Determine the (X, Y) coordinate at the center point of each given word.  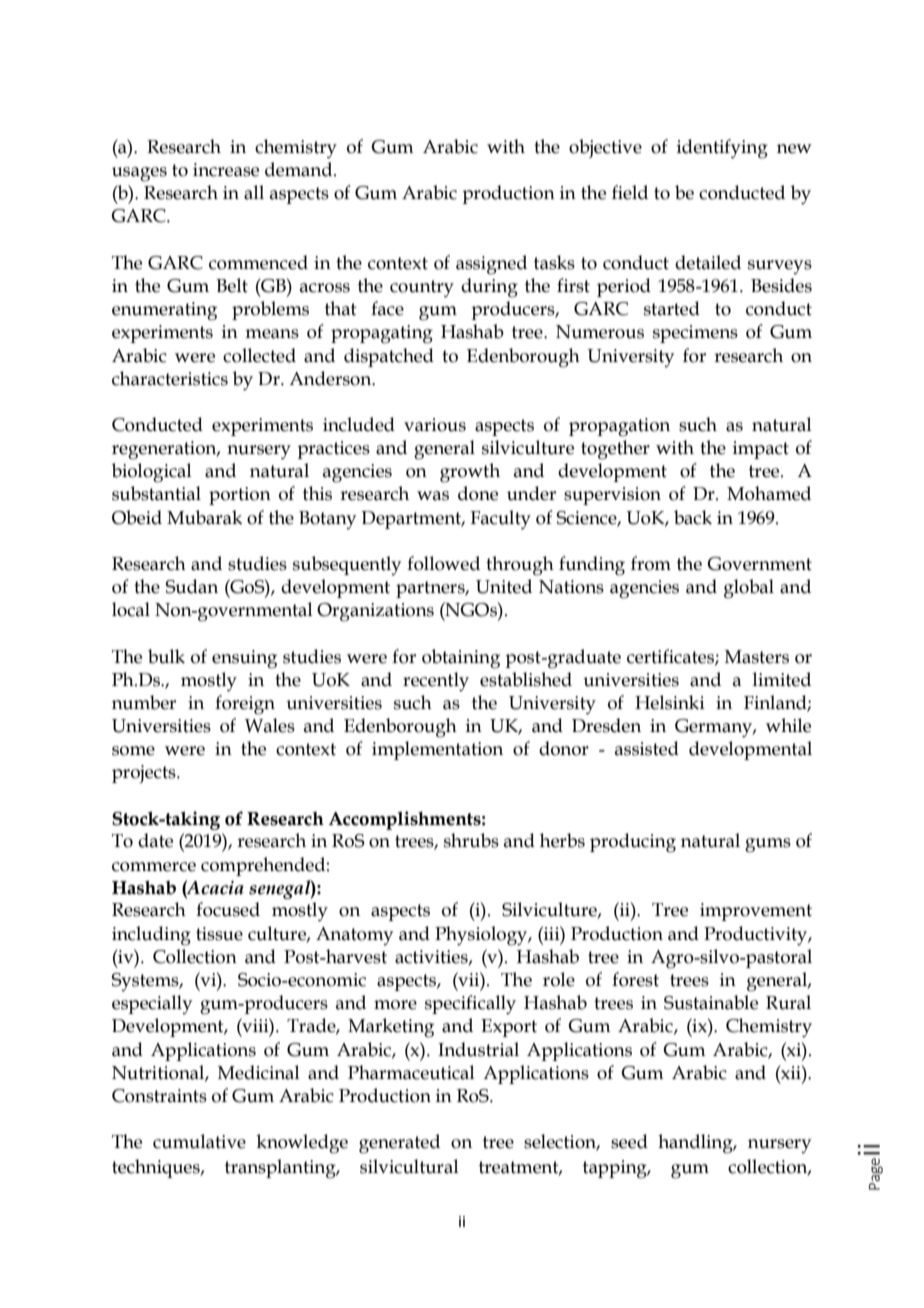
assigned (491, 265)
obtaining (461, 659)
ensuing (244, 659)
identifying (722, 149)
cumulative (199, 1141)
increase (226, 170)
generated (399, 1144)
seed (629, 1141)
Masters (757, 657)
